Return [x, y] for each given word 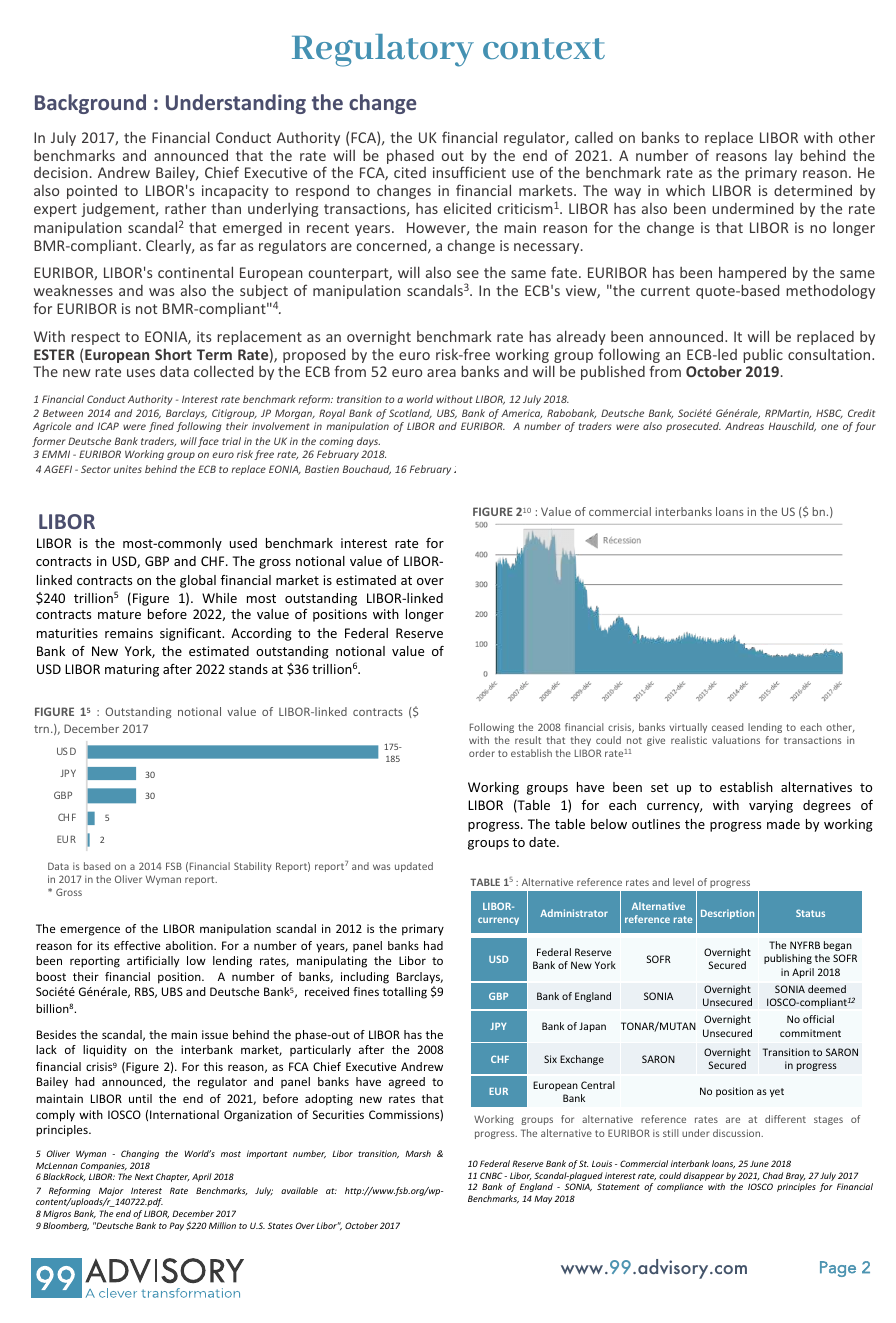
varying [771, 806]
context [544, 49]
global [198, 581]
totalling [405, 993]
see [468, 274]
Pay [176, 1226]
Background [90, 104]
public [763, 355]
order [482, 753]
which [685, 190]
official [818, 1019]
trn [41, 729]
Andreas [744, 426]
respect [95, 338]
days [368, 442]
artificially [153, 962]
